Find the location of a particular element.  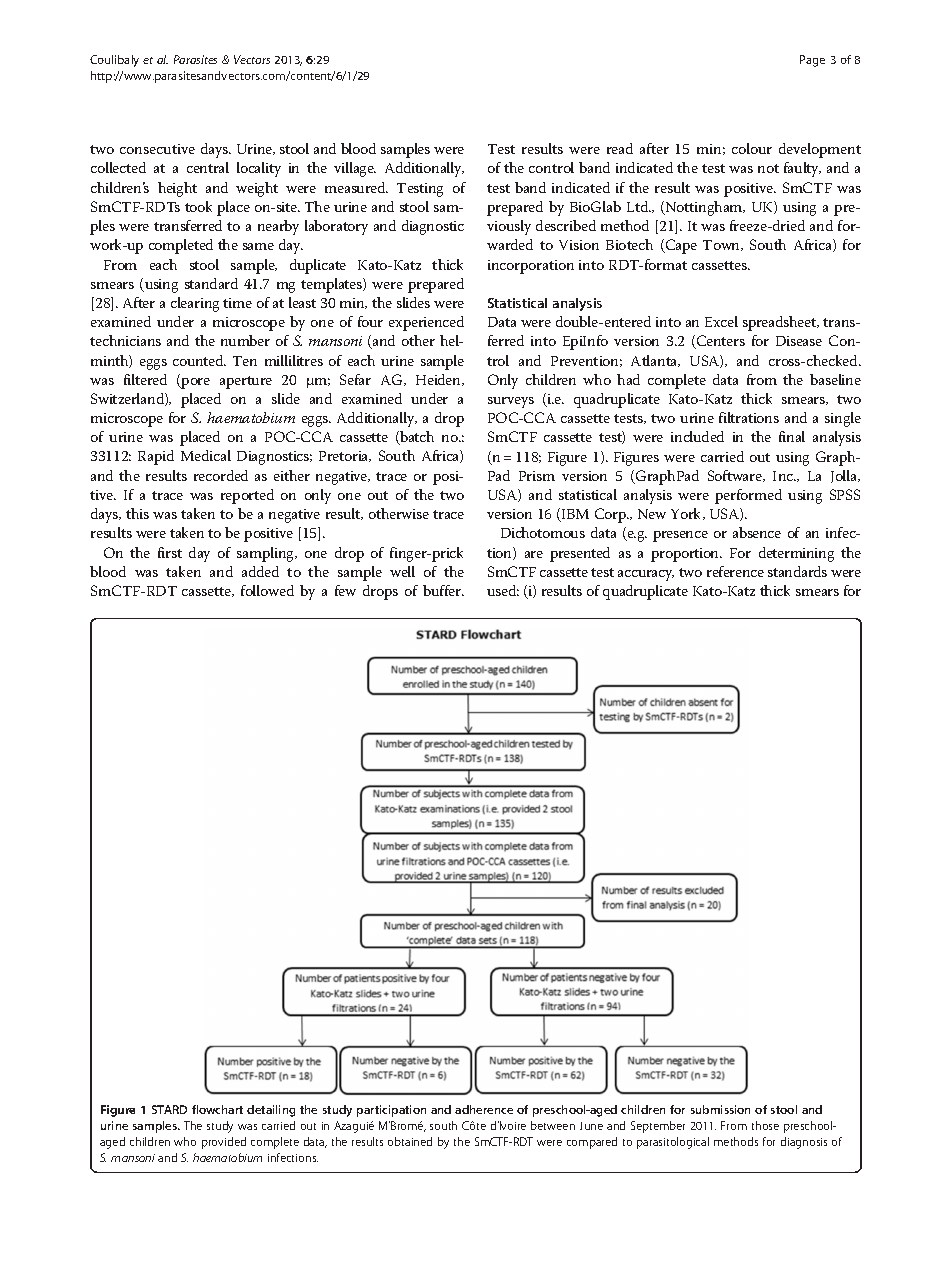

provided is located at coordinates (224, 1143).
